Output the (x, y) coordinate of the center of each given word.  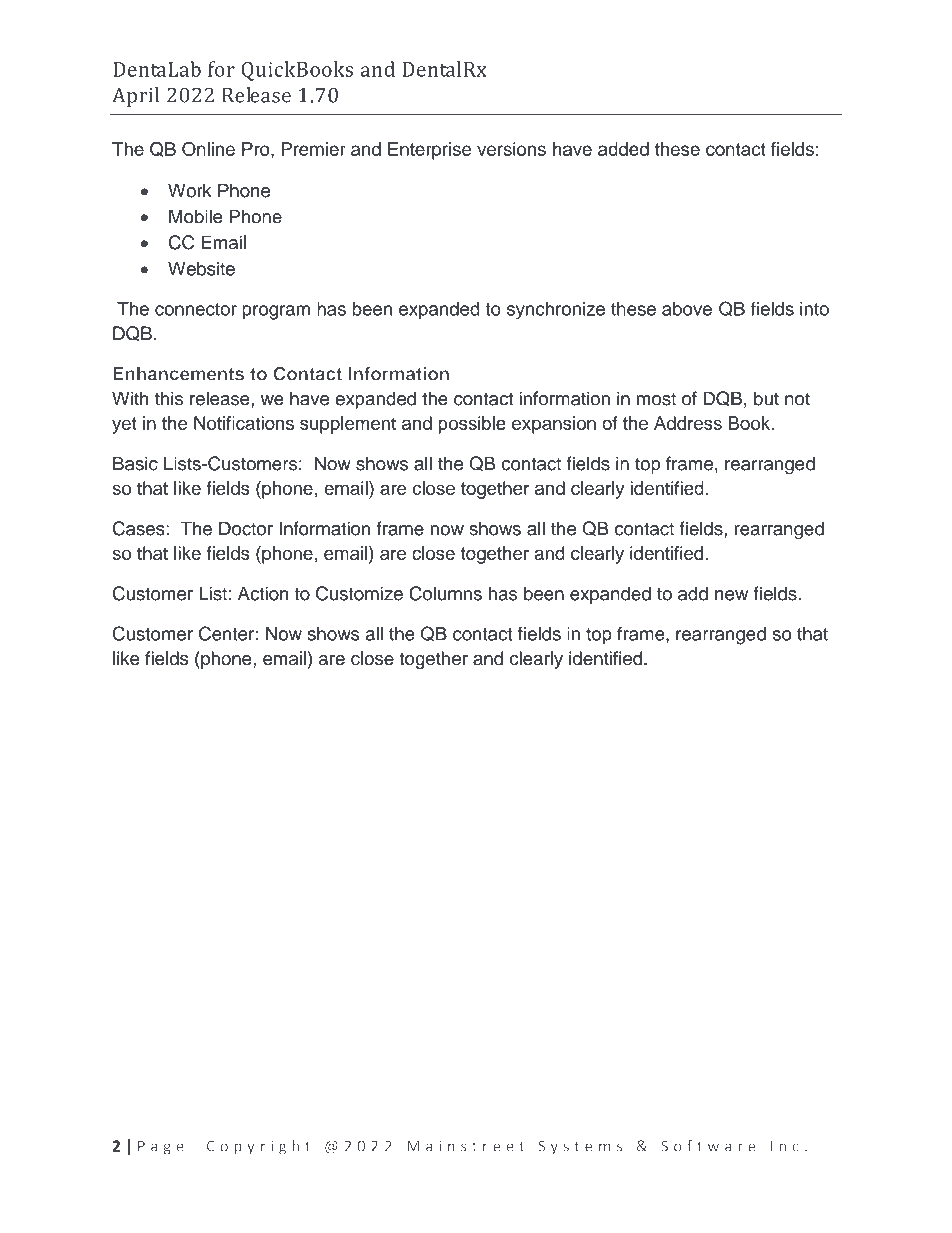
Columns (445, 593)
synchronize (556, 311)
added (623, 149)
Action (263, 593)
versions (511, 149)
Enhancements (178, 374)
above (687, 309)
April (135, 97)
